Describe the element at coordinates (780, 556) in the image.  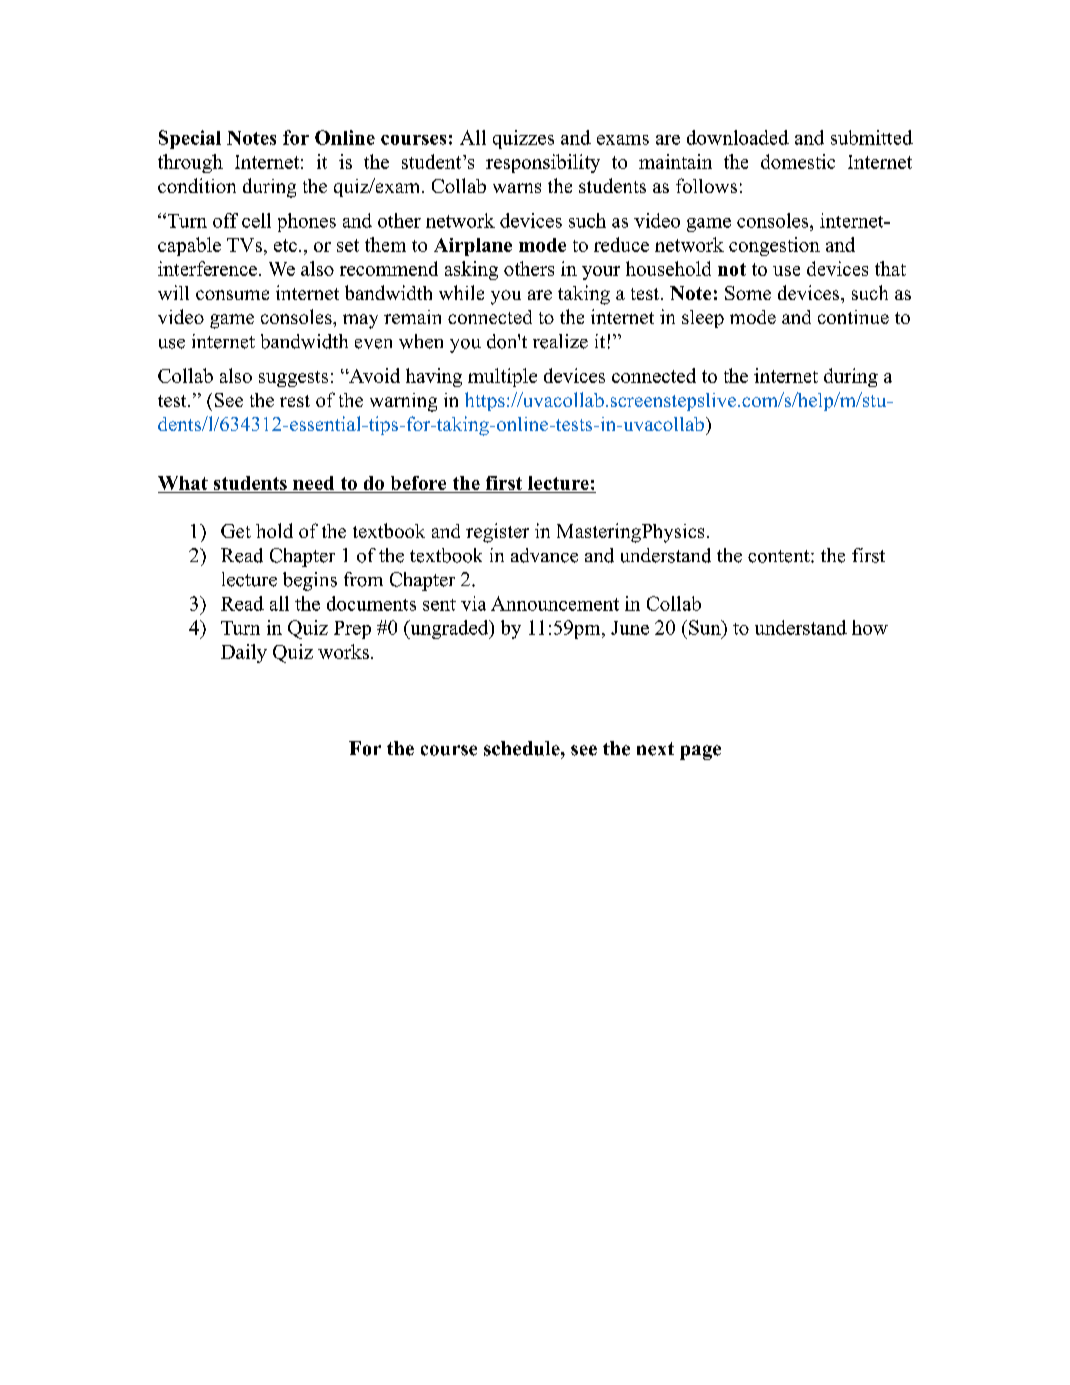
I see `content` at that location.
